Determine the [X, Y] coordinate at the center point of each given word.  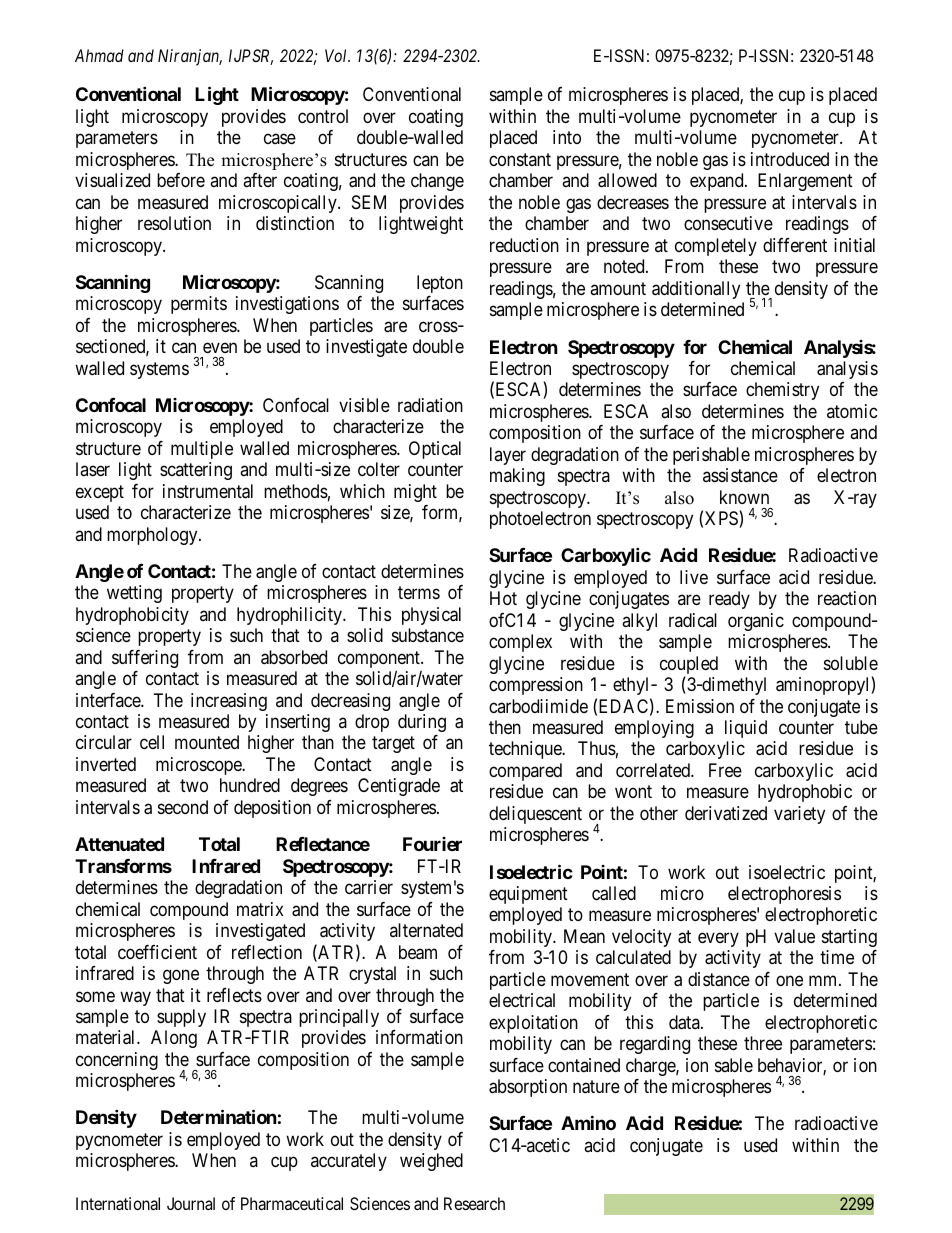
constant [520, 159]
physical [431, 616]
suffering [145, 659]
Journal [191, 1203]
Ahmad [99, 55]
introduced [790, 159]
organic [756, 622]
